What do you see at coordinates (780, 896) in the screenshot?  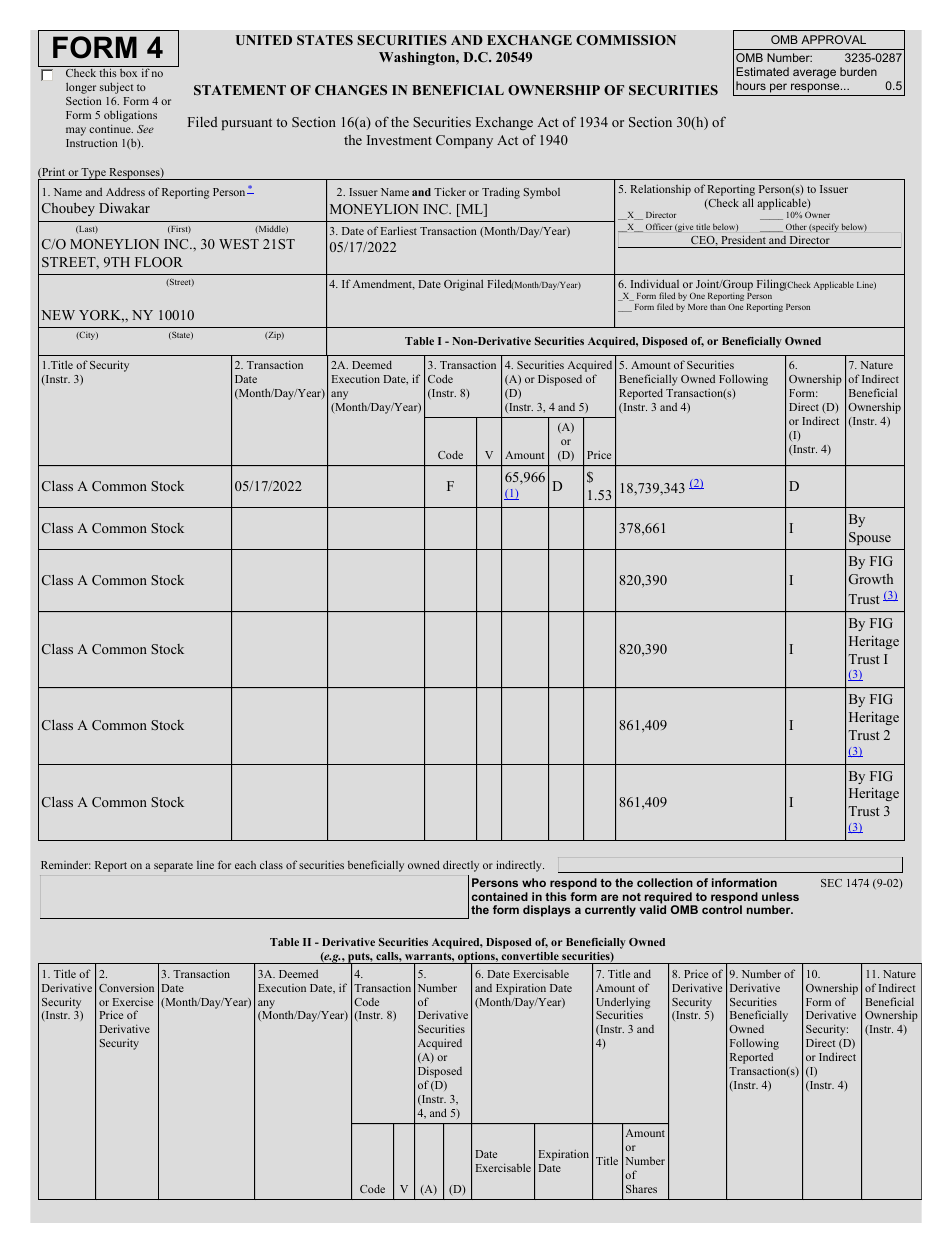 I see `unless` at bounding box center [780, 896].
